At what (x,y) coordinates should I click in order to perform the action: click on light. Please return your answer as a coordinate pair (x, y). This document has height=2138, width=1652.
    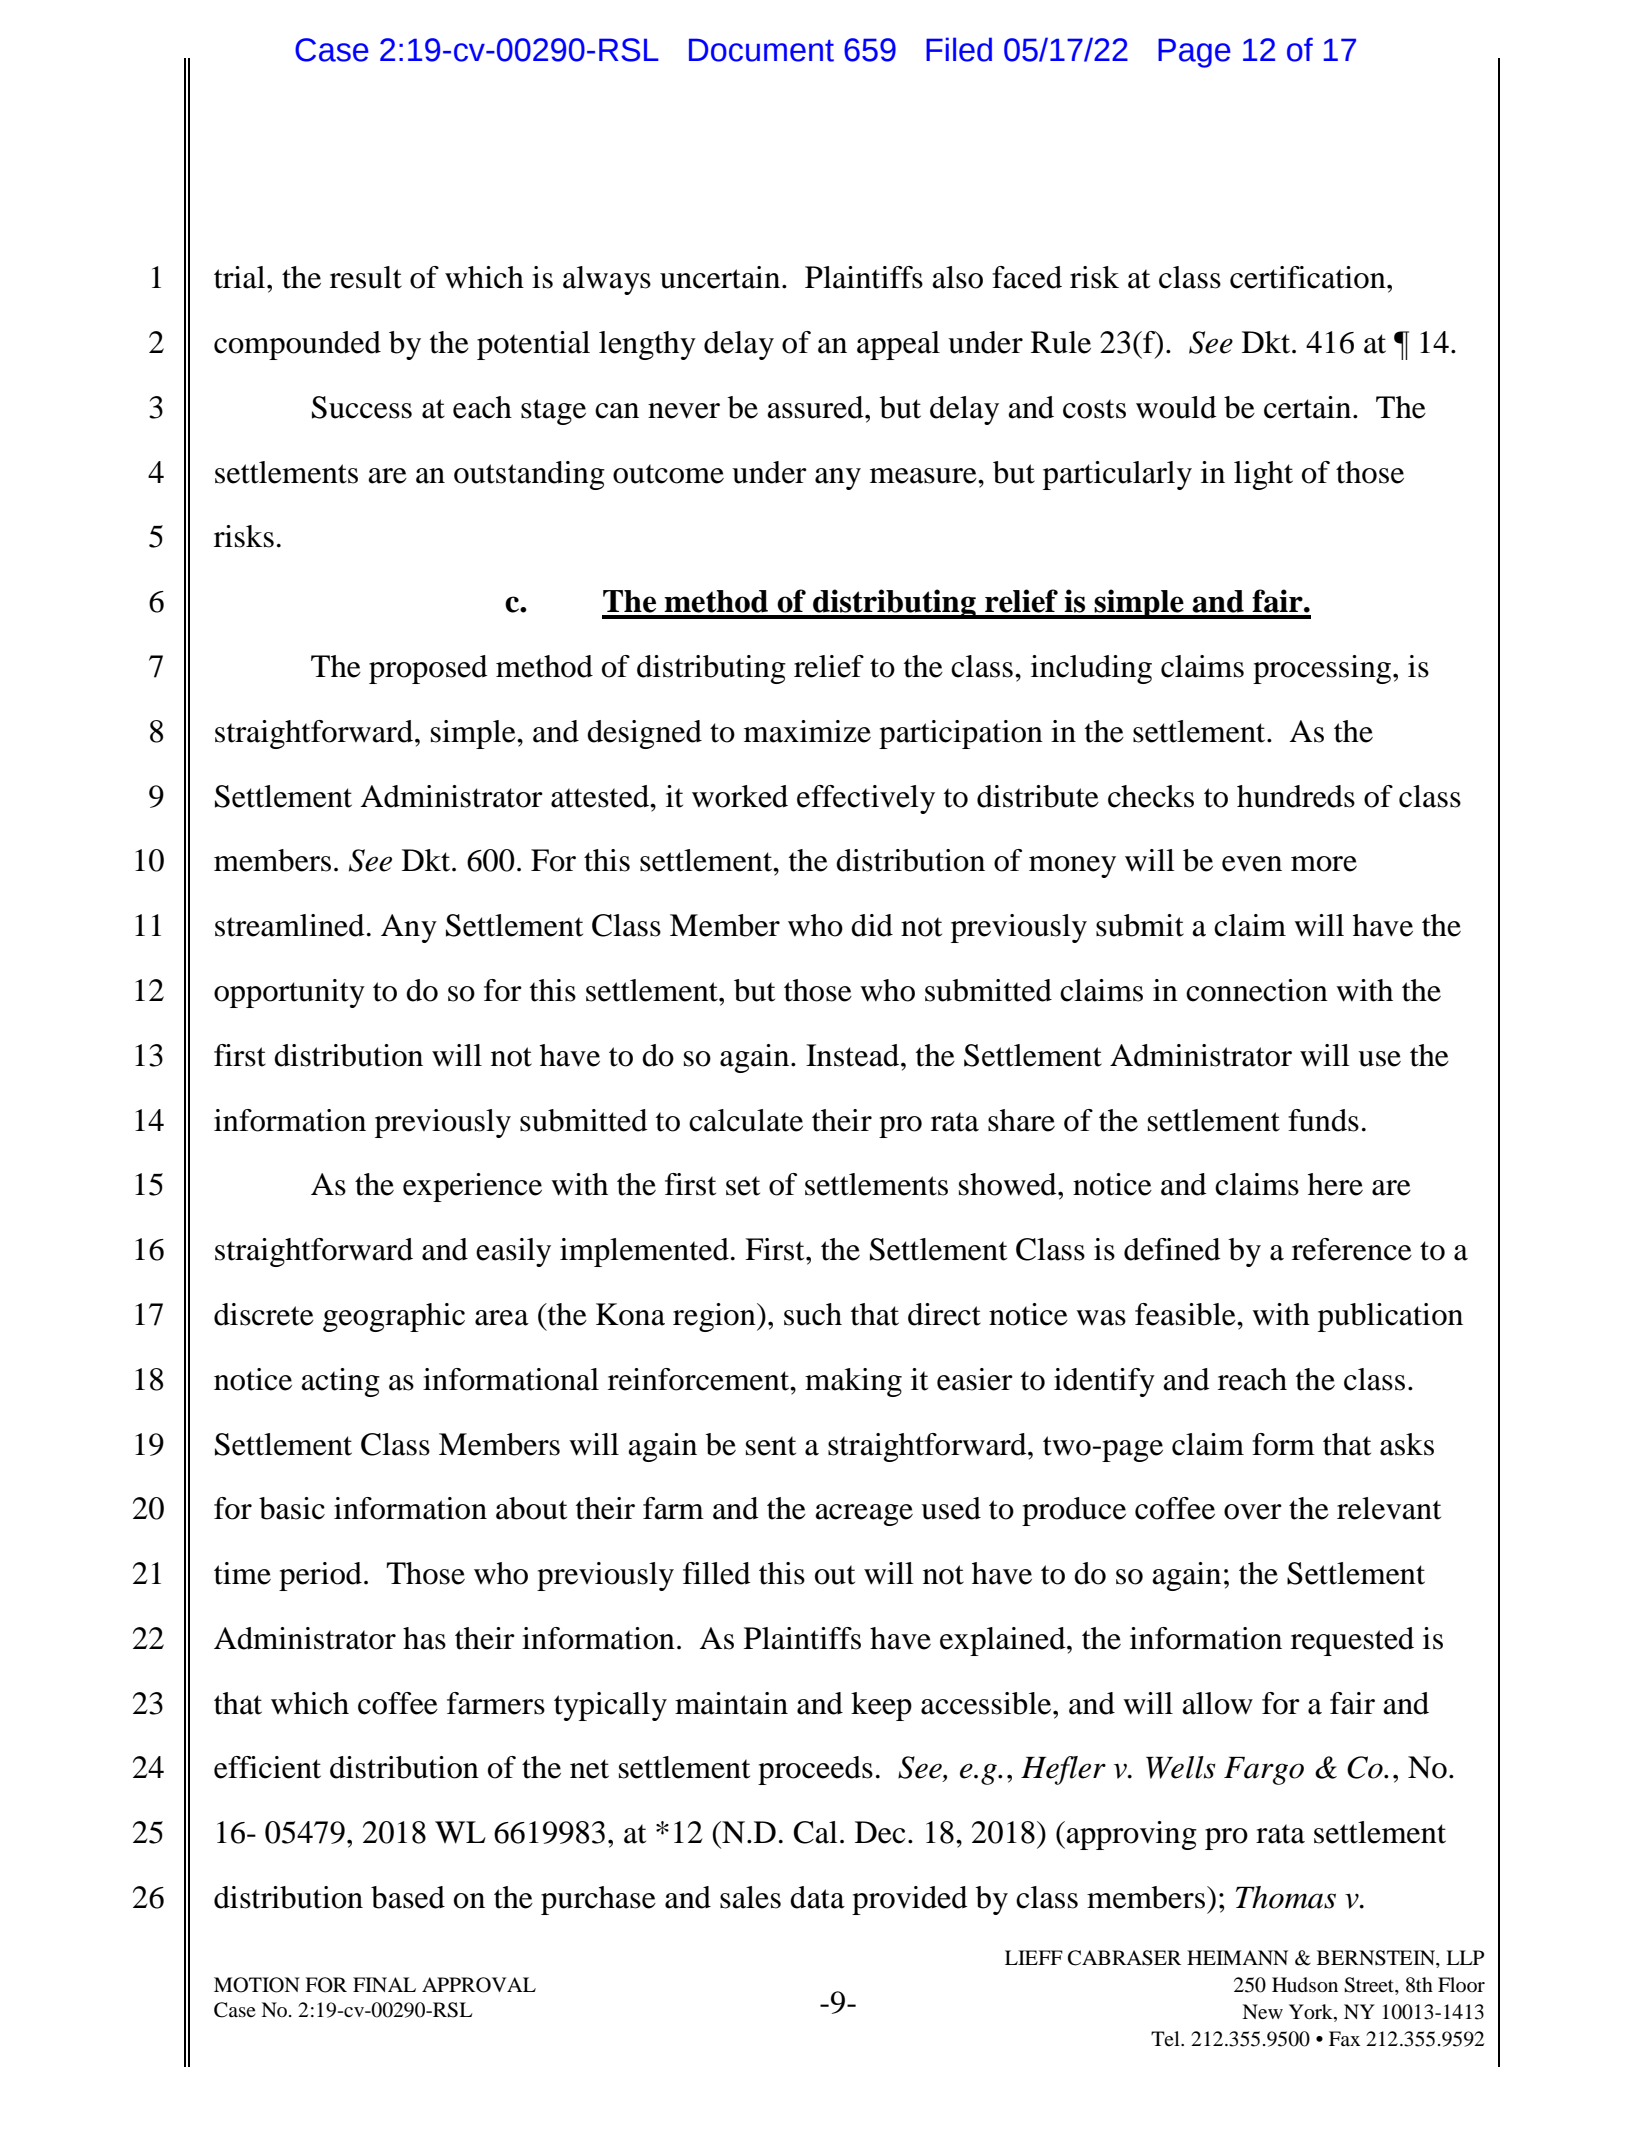
    Looking at the image, I should click on (1263, 475).
